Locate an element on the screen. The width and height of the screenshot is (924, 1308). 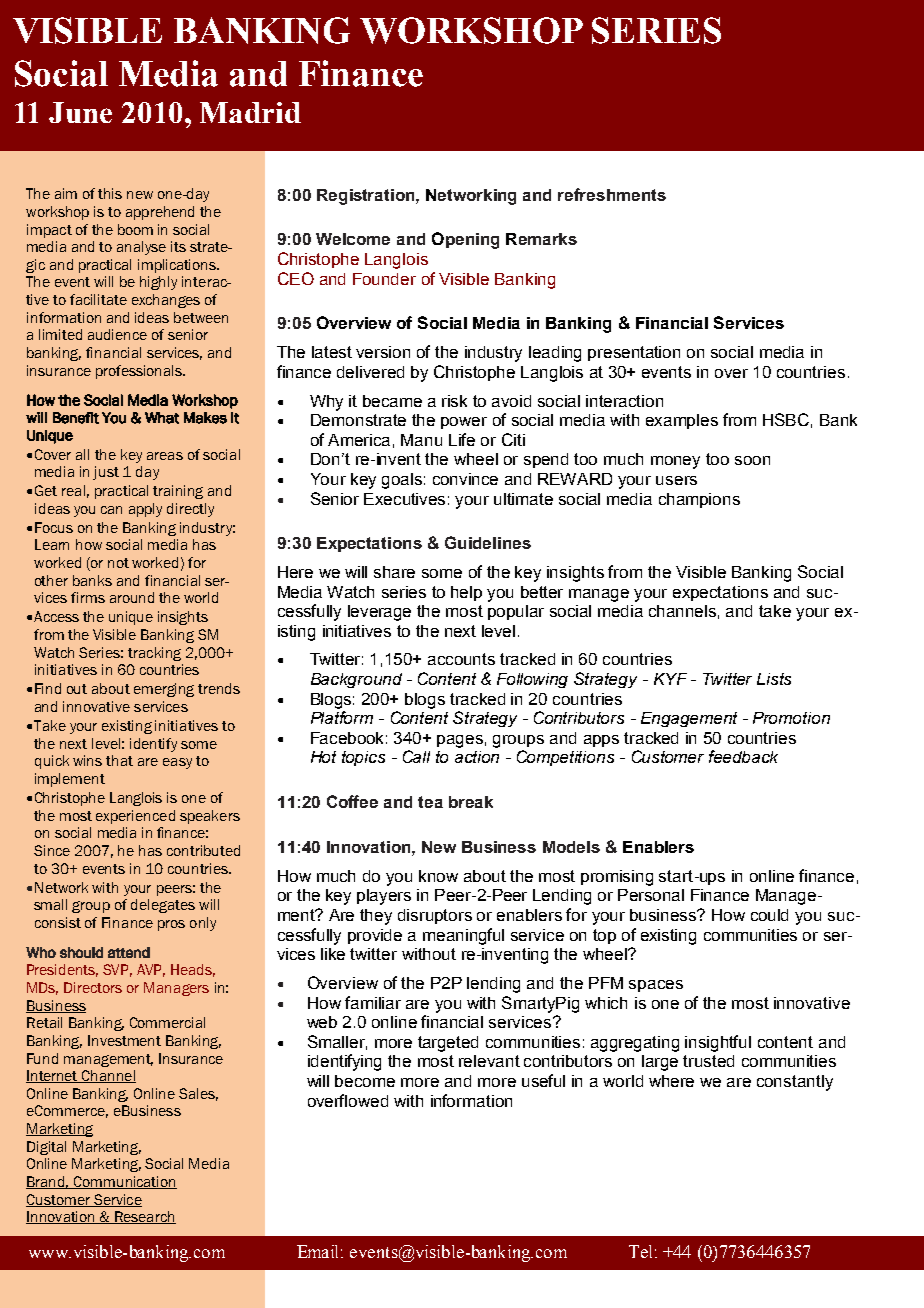
Personal is located at coordinates (651, 895).
